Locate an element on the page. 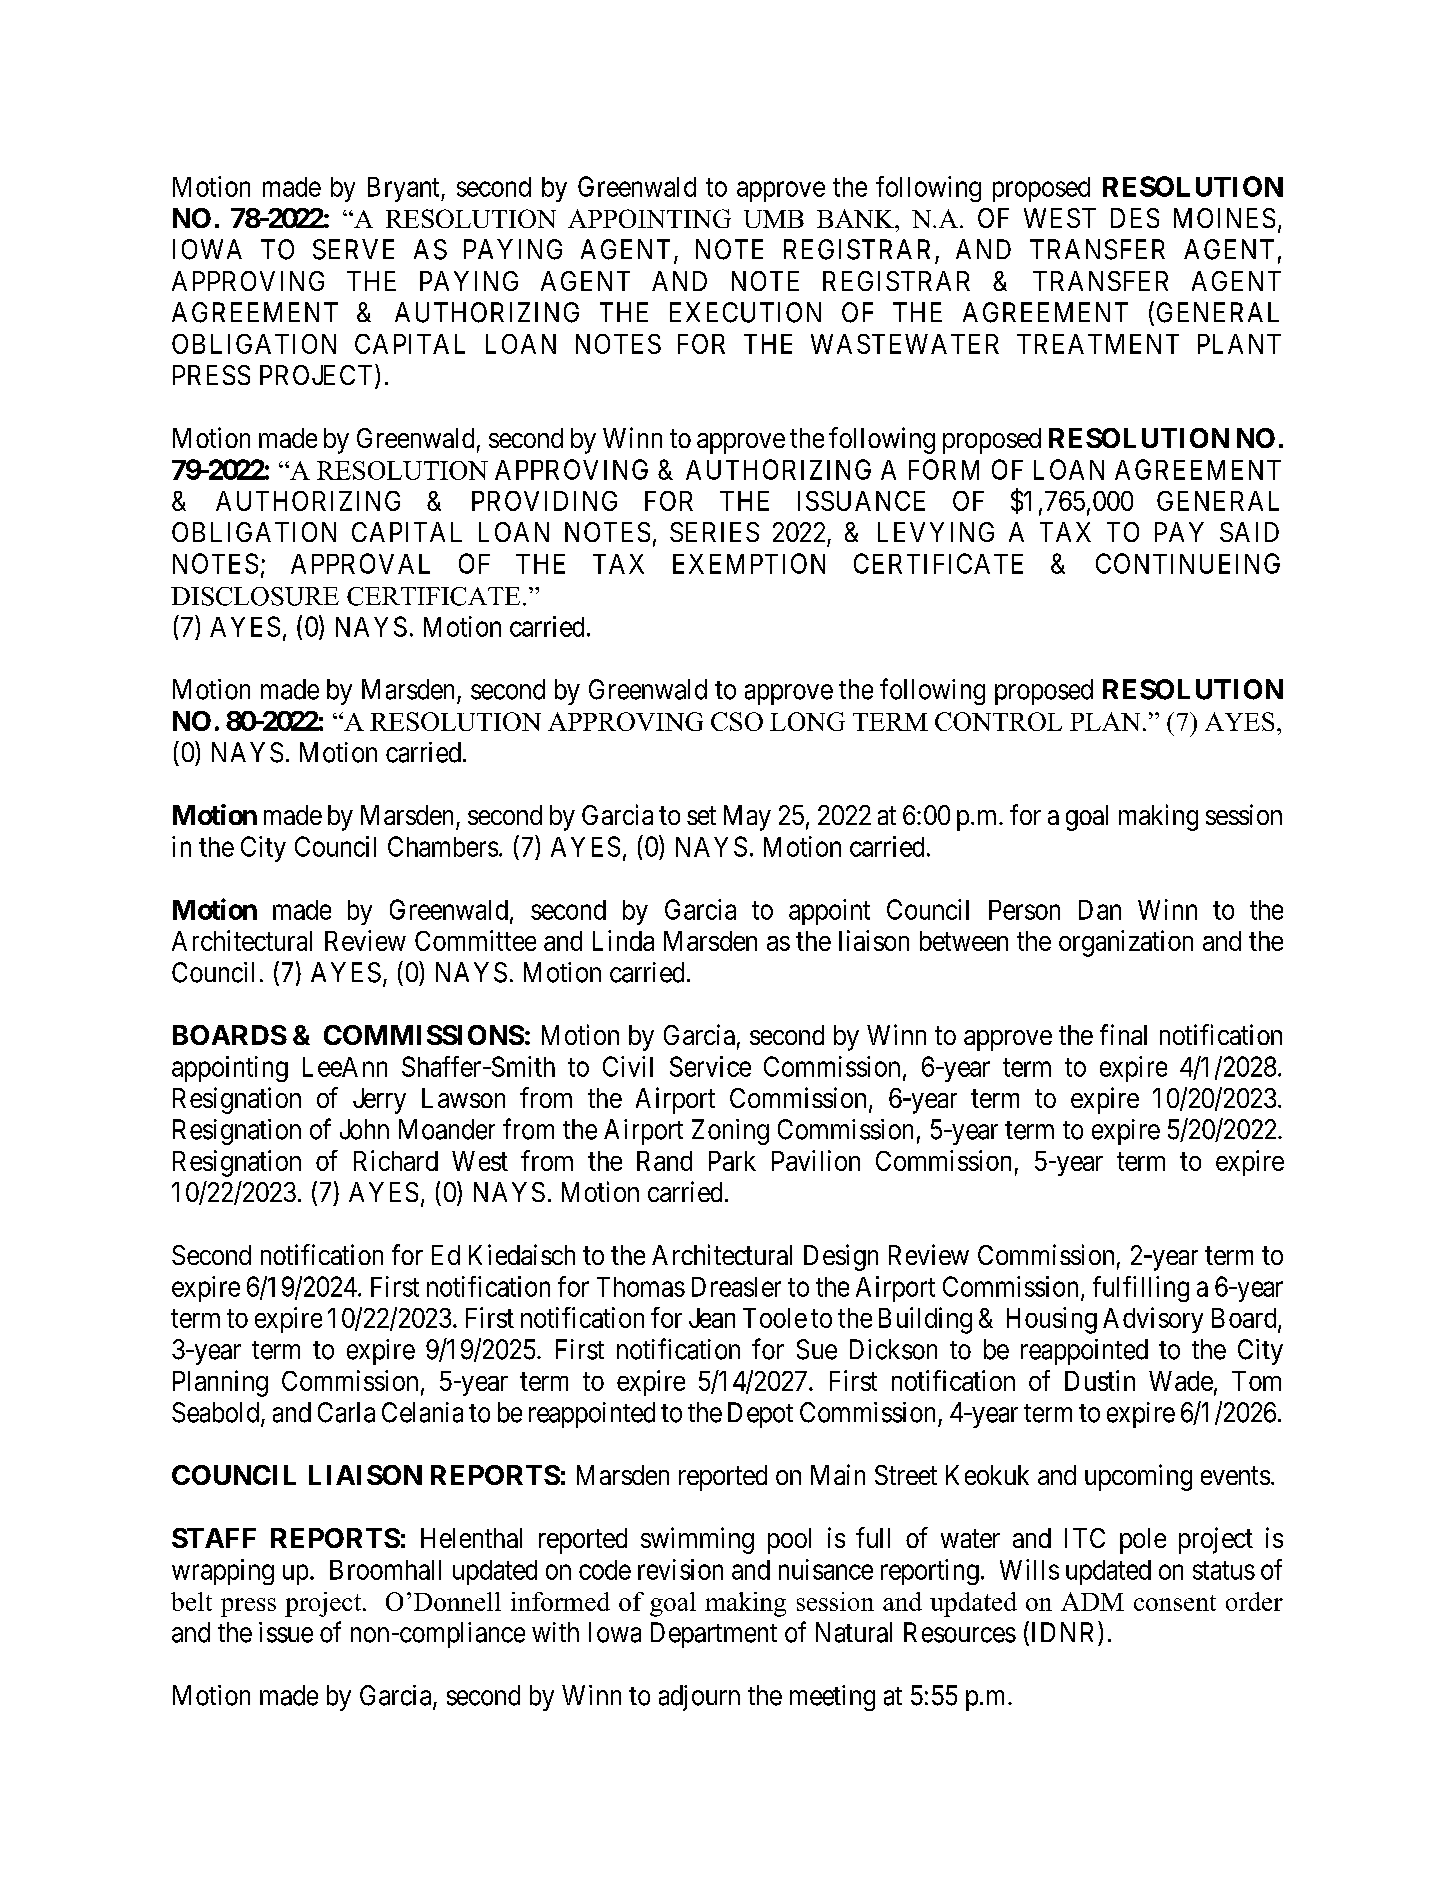 This page has width=1454, height=1882. Richard is located at coordinates (396, 1160).
